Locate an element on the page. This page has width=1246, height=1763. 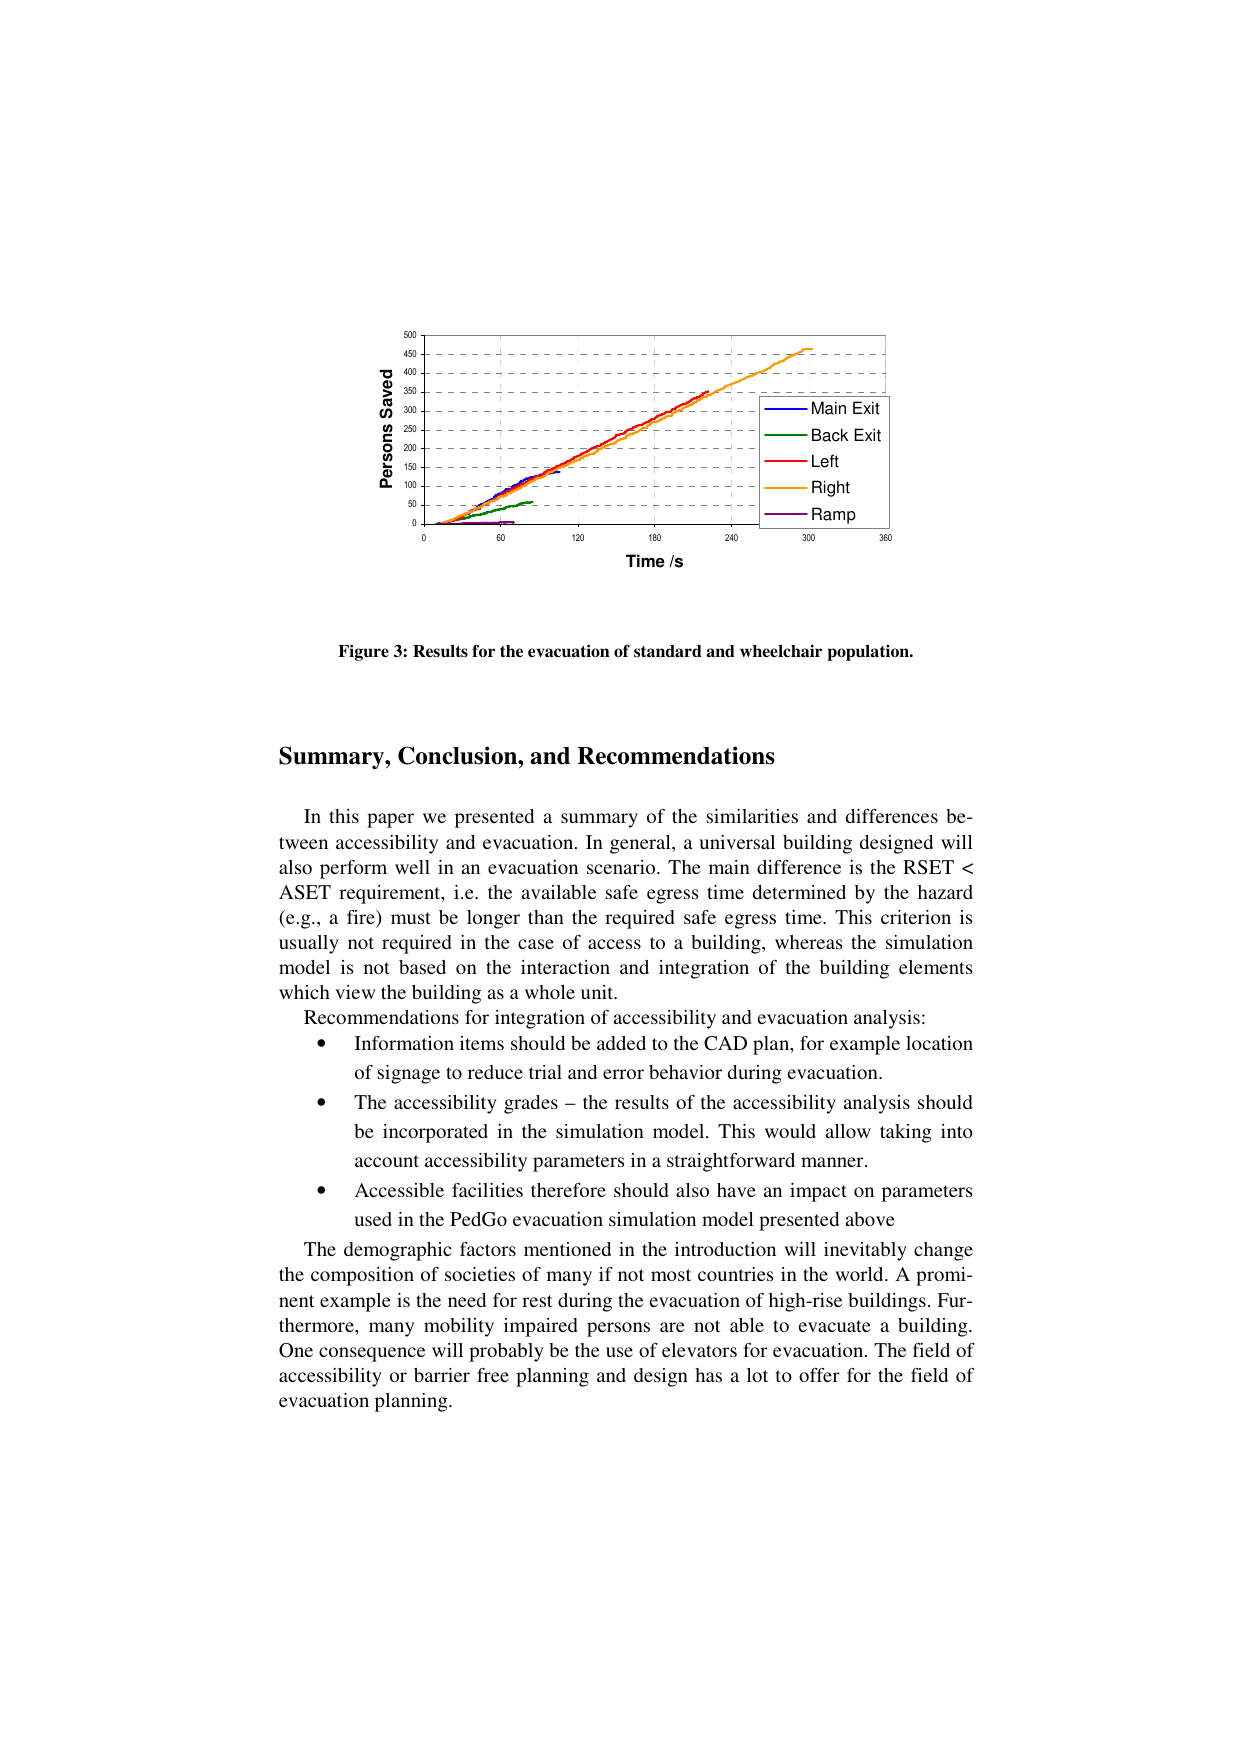
Left is located at coordinates (825, 461).
